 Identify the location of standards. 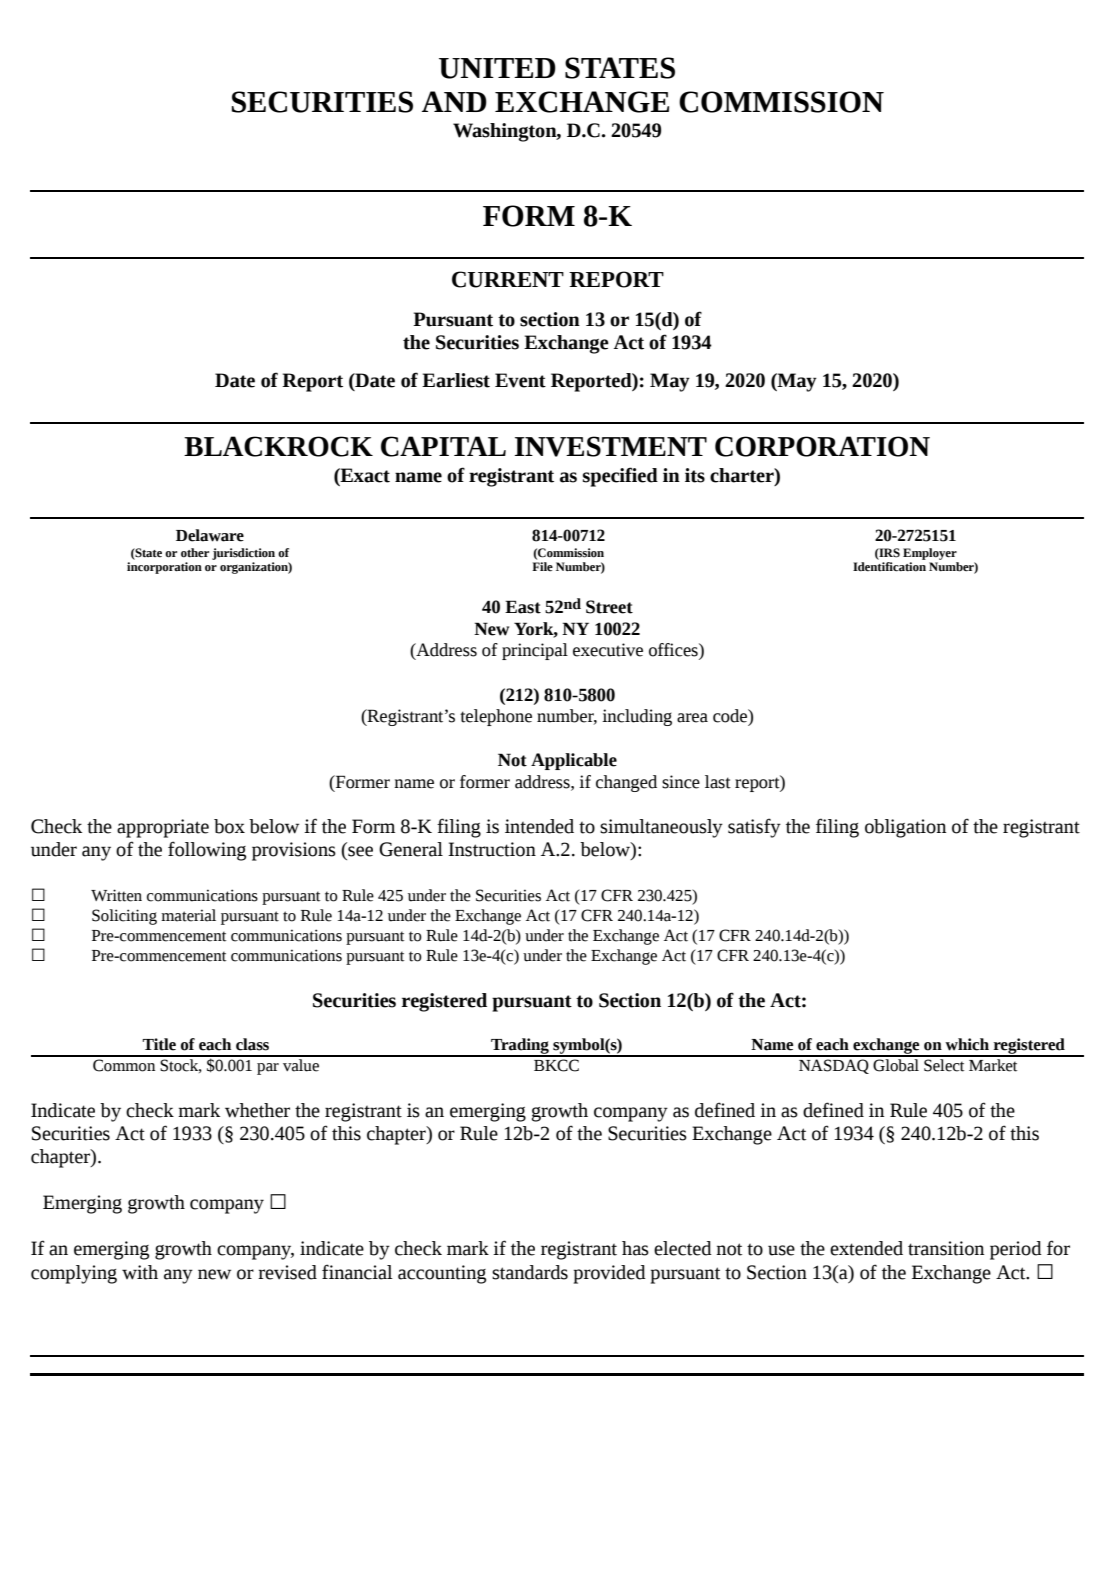
(530, 1272).
